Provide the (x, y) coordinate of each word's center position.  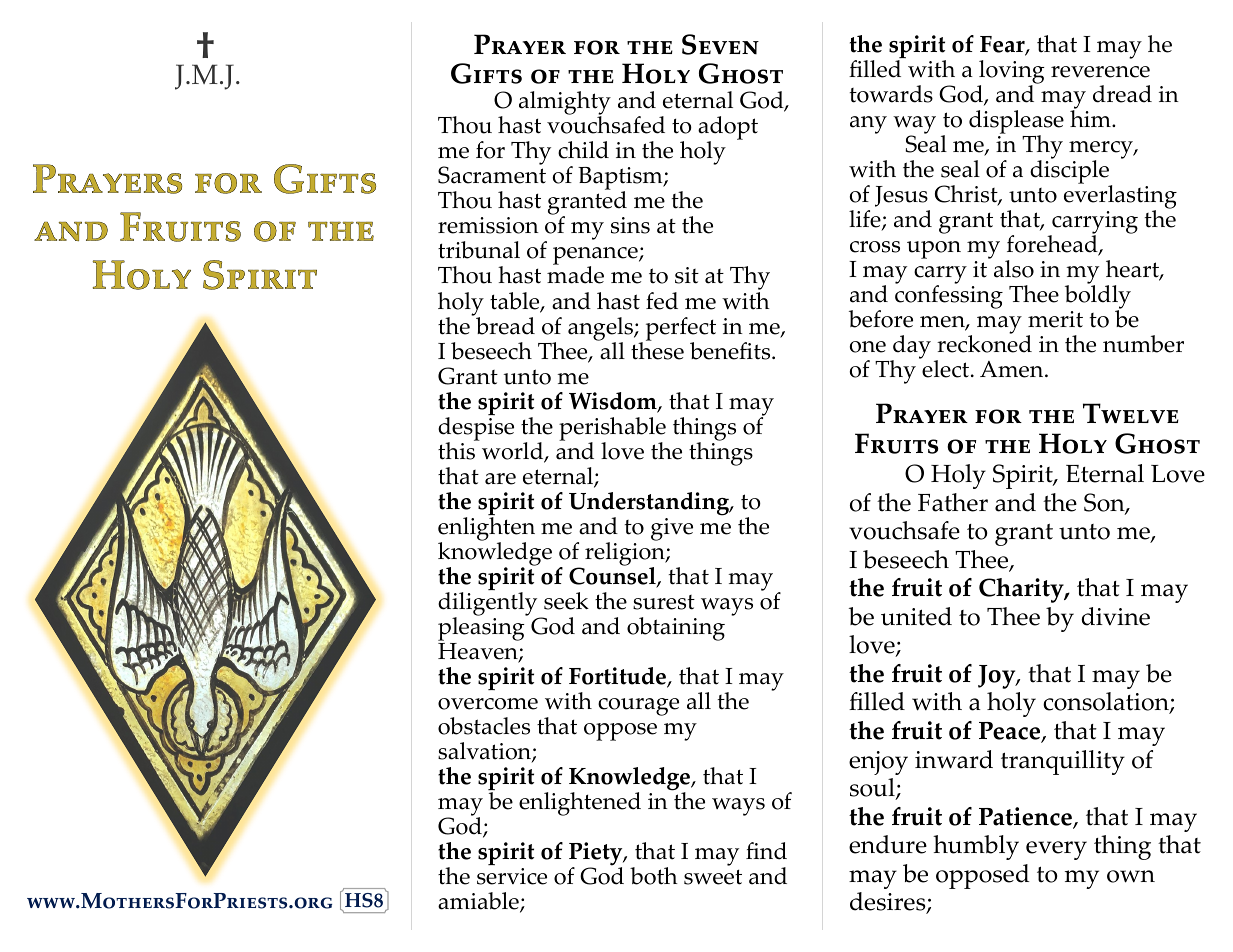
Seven (720, 44)
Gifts (486, 73)
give (672, 529)
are (500, 479)
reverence (1100, 72)
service (512, 876)
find (766, 851)
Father (953, 502)
